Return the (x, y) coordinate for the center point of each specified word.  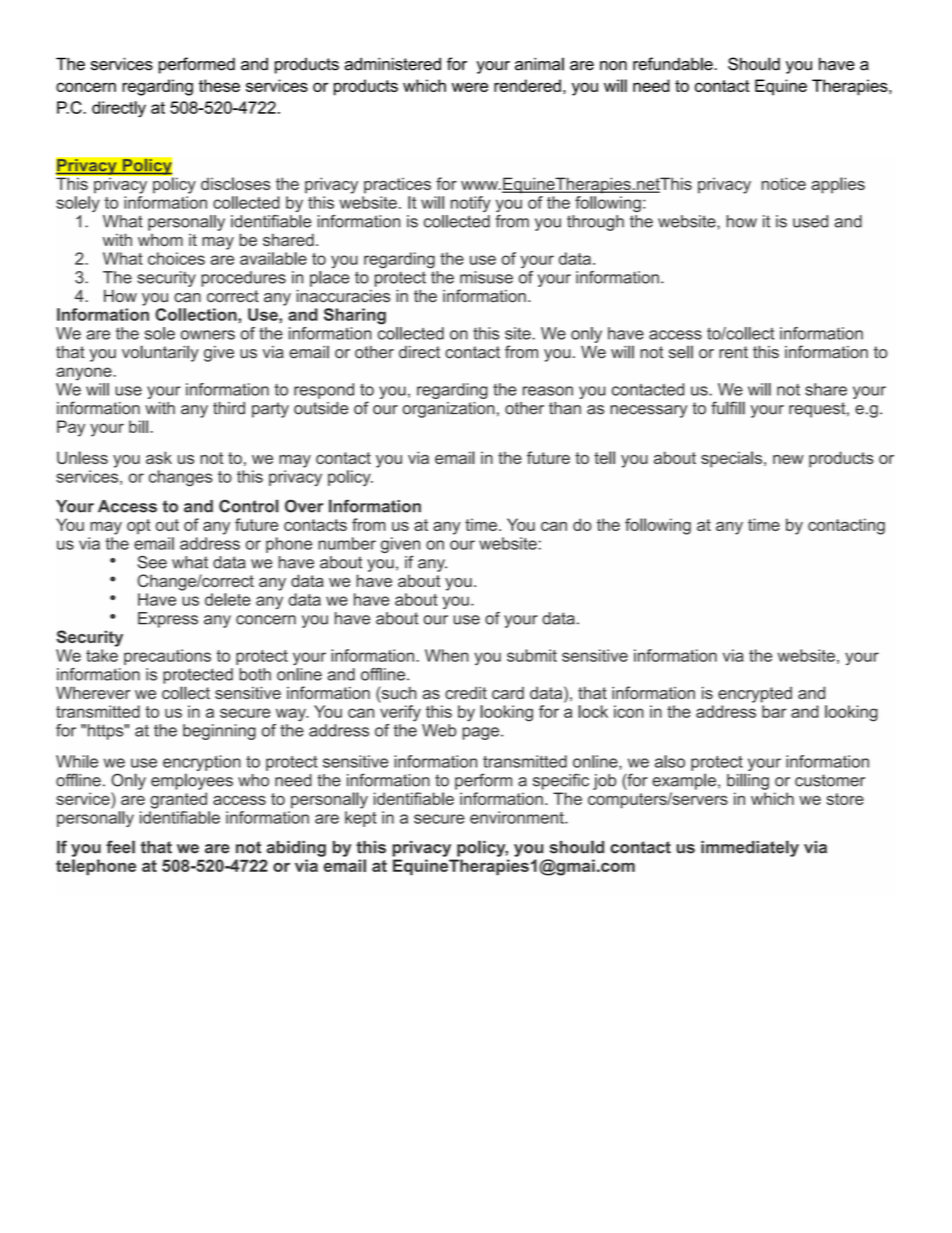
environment (518, 817)
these (219, 85)
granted (178, 800)
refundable (674, 64)
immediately (750, 848)
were (470, 87)
